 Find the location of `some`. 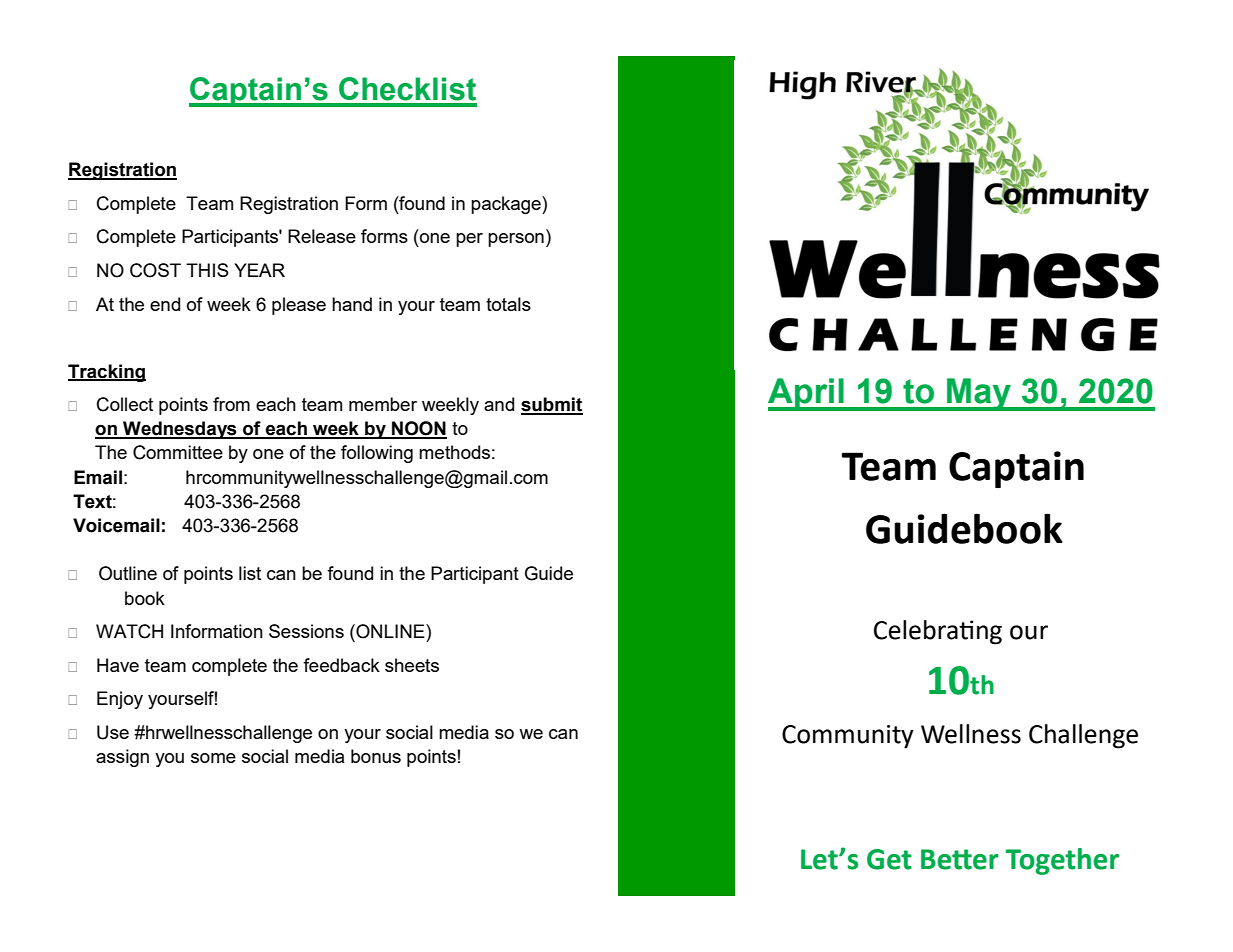

some is located at coordinates (213, 758).
